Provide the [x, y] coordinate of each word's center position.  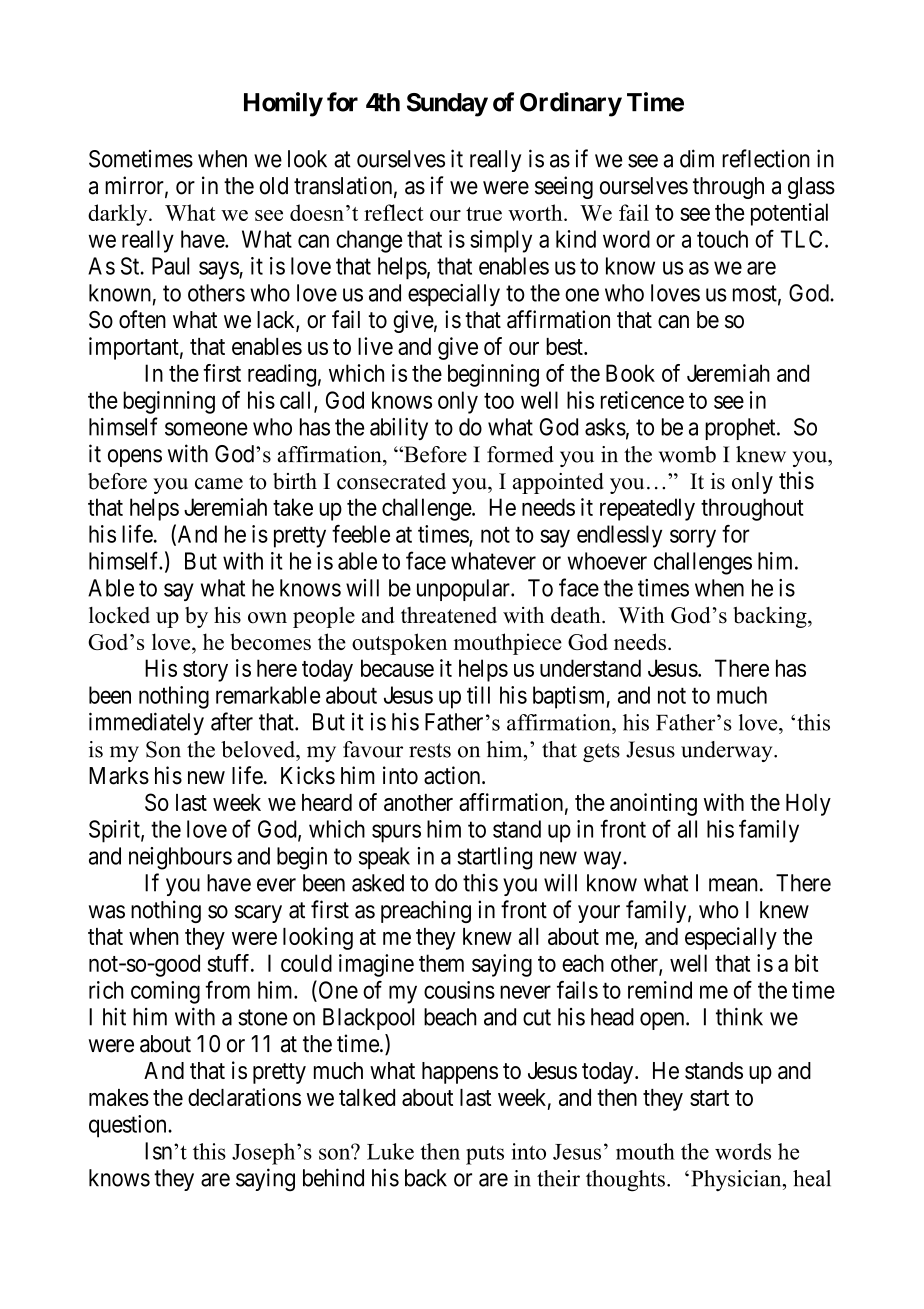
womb [687, 454]
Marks [119, 776]
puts [485, 1155]
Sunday [447, 105]
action [453, 775]
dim [697, 158]
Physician [738, 1180]
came [219, 484]
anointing [653, 804]
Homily [283, 104]
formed [520, 454]
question [129, 1126]
